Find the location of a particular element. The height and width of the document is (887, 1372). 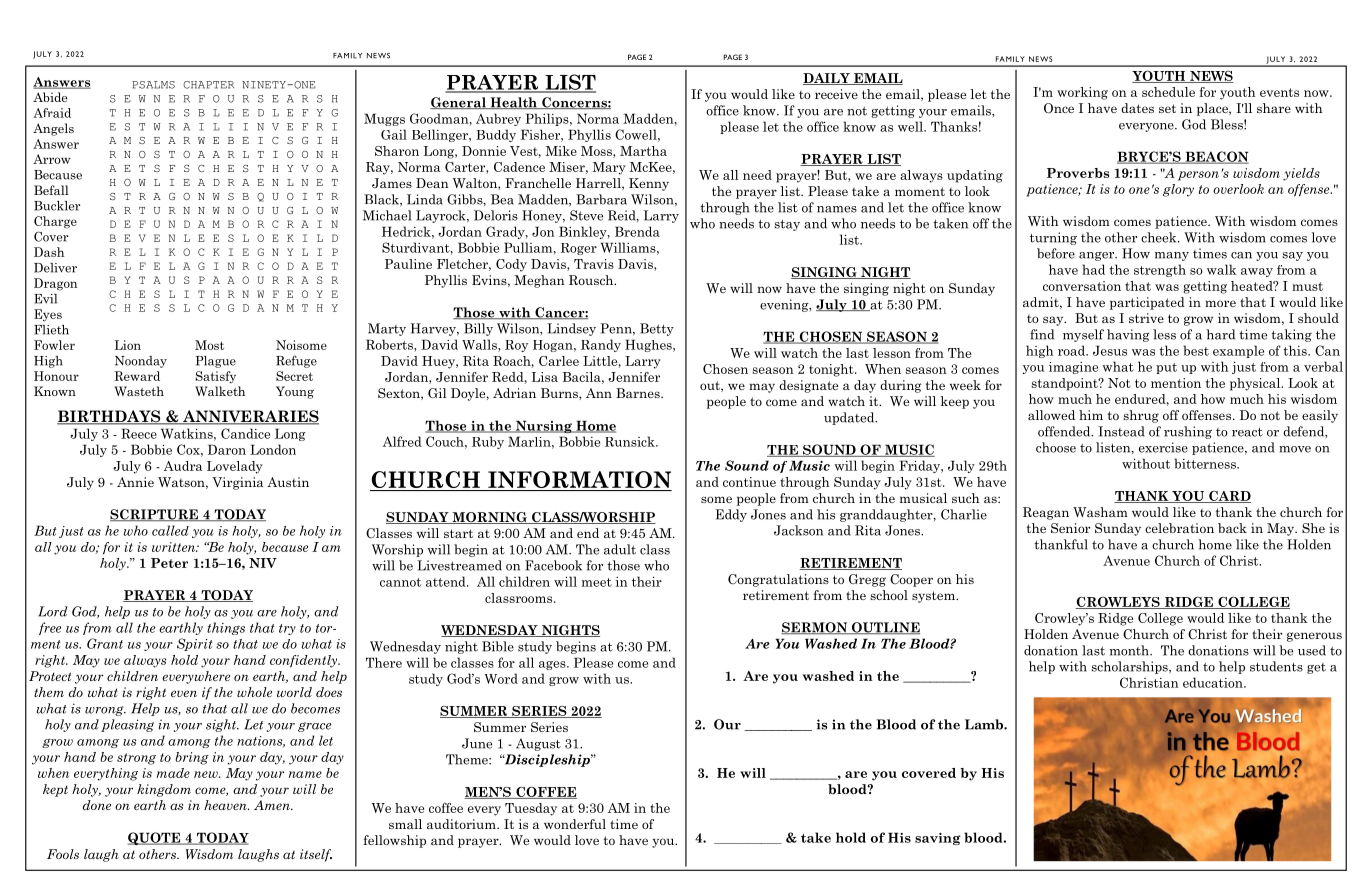

saving is located at coordinates (938, 839).
